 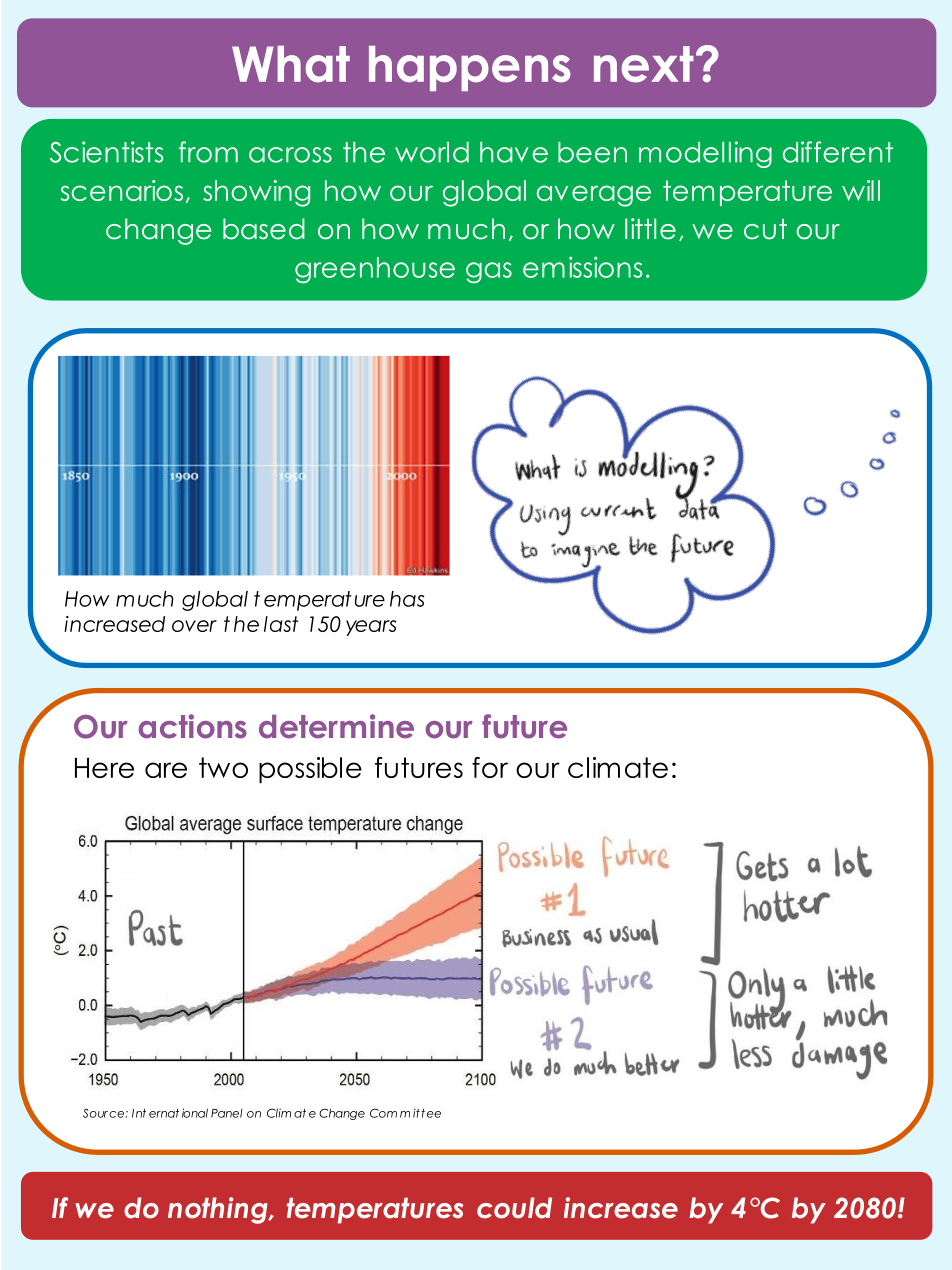 I want to click on could, so click(x=514, y=1208).
